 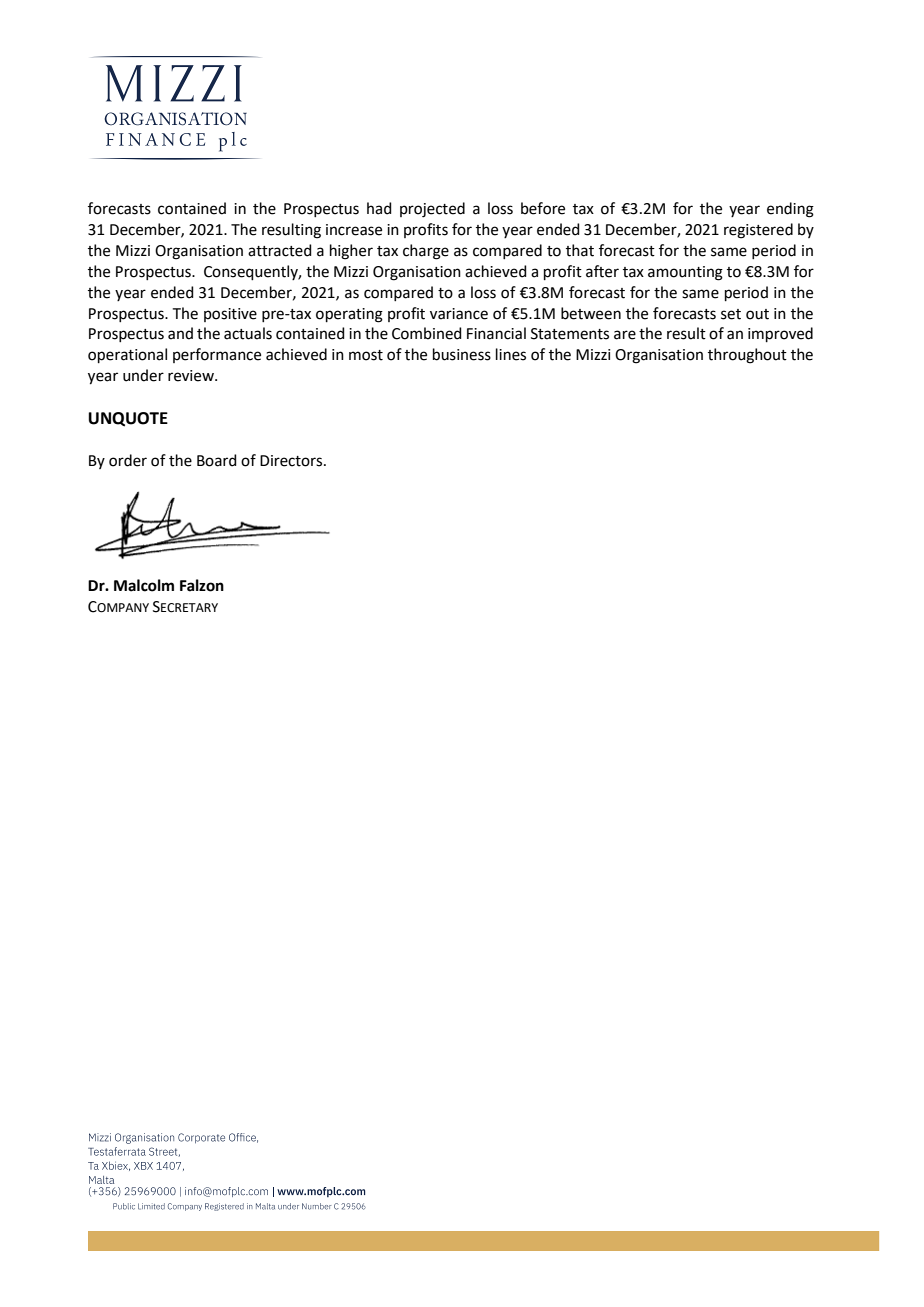 I want to click on Falzon, so click(x=202, y=585).
